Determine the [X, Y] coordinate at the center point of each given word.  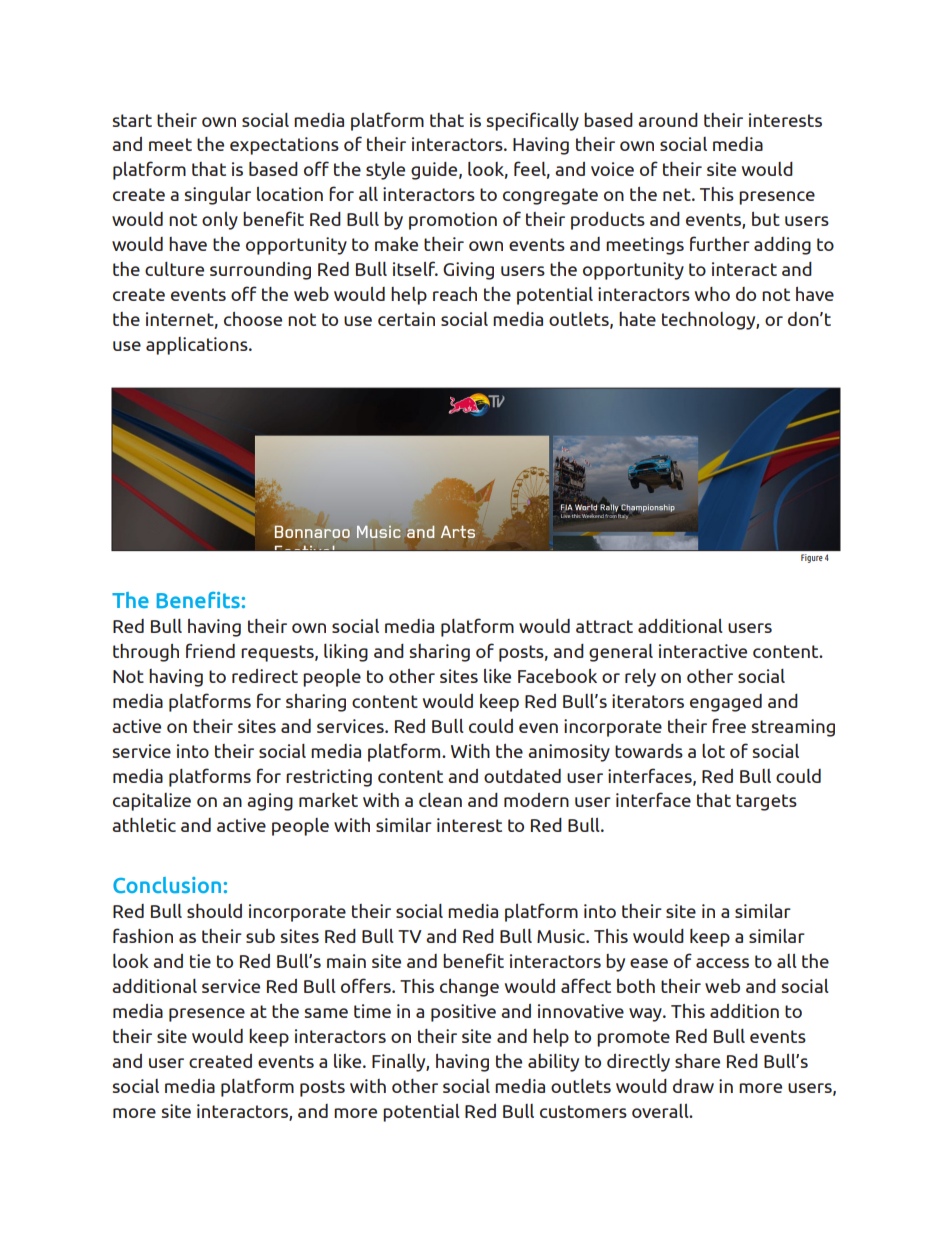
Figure [811, 558]
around [668, 120]
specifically [533, 121]
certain [406, 319]
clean [440, 800]
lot [713, 751]
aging [270, 802]
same [326, 1013]
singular [218, 196]
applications [198, 346]
